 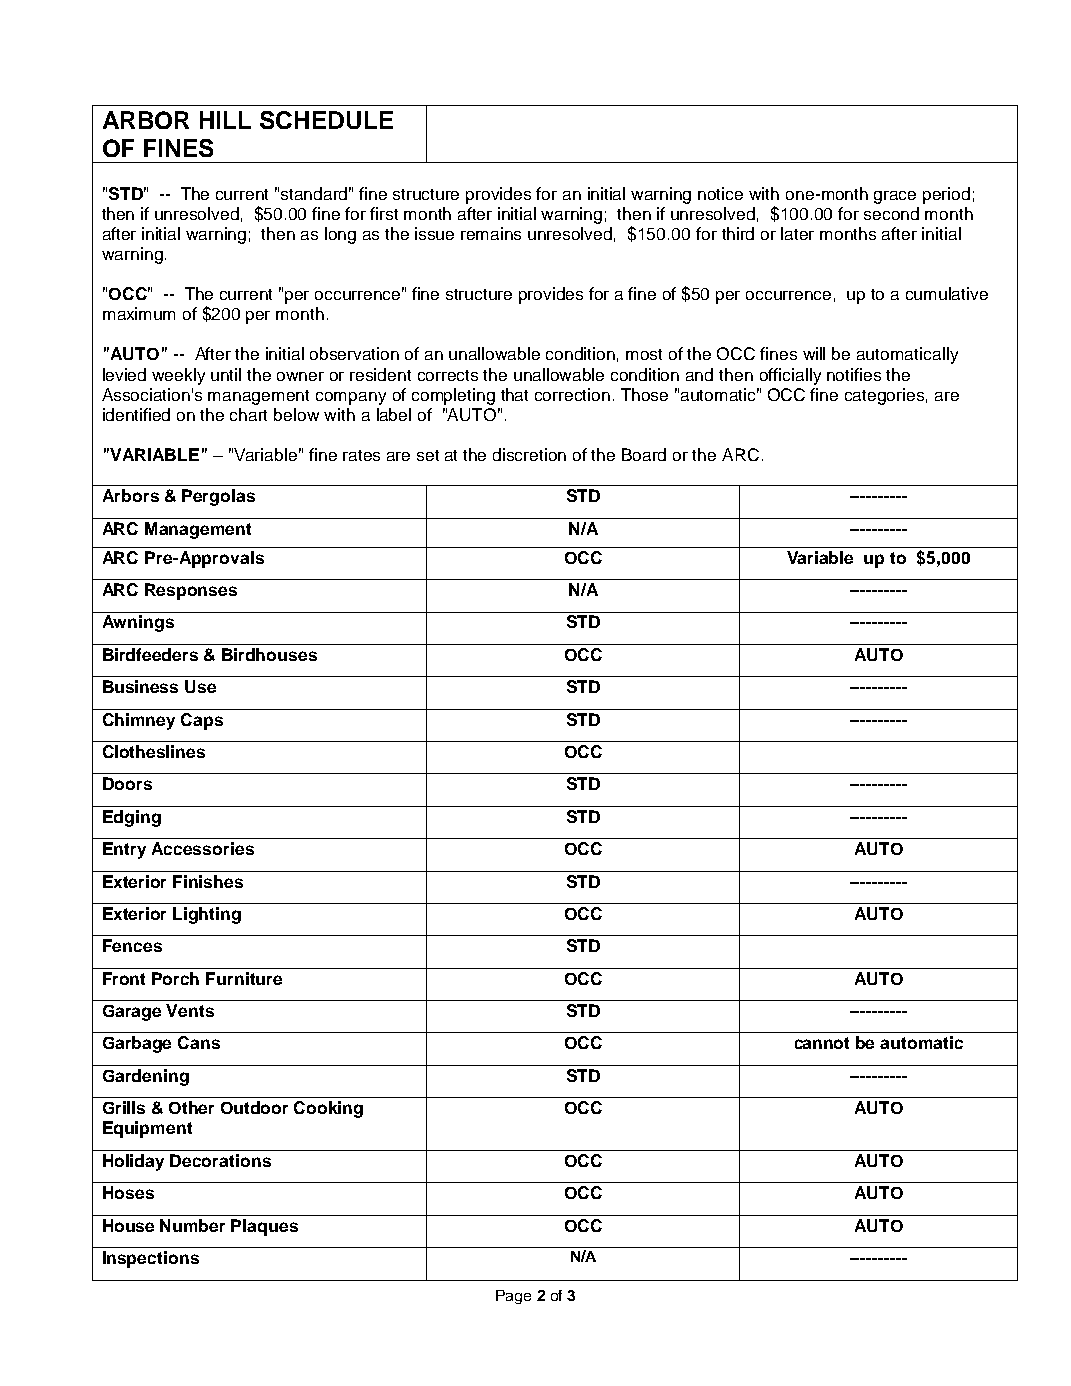 What do you see at coordinates (895, 197) in the image?
I see `grace` at bounding box center [895, 197].
